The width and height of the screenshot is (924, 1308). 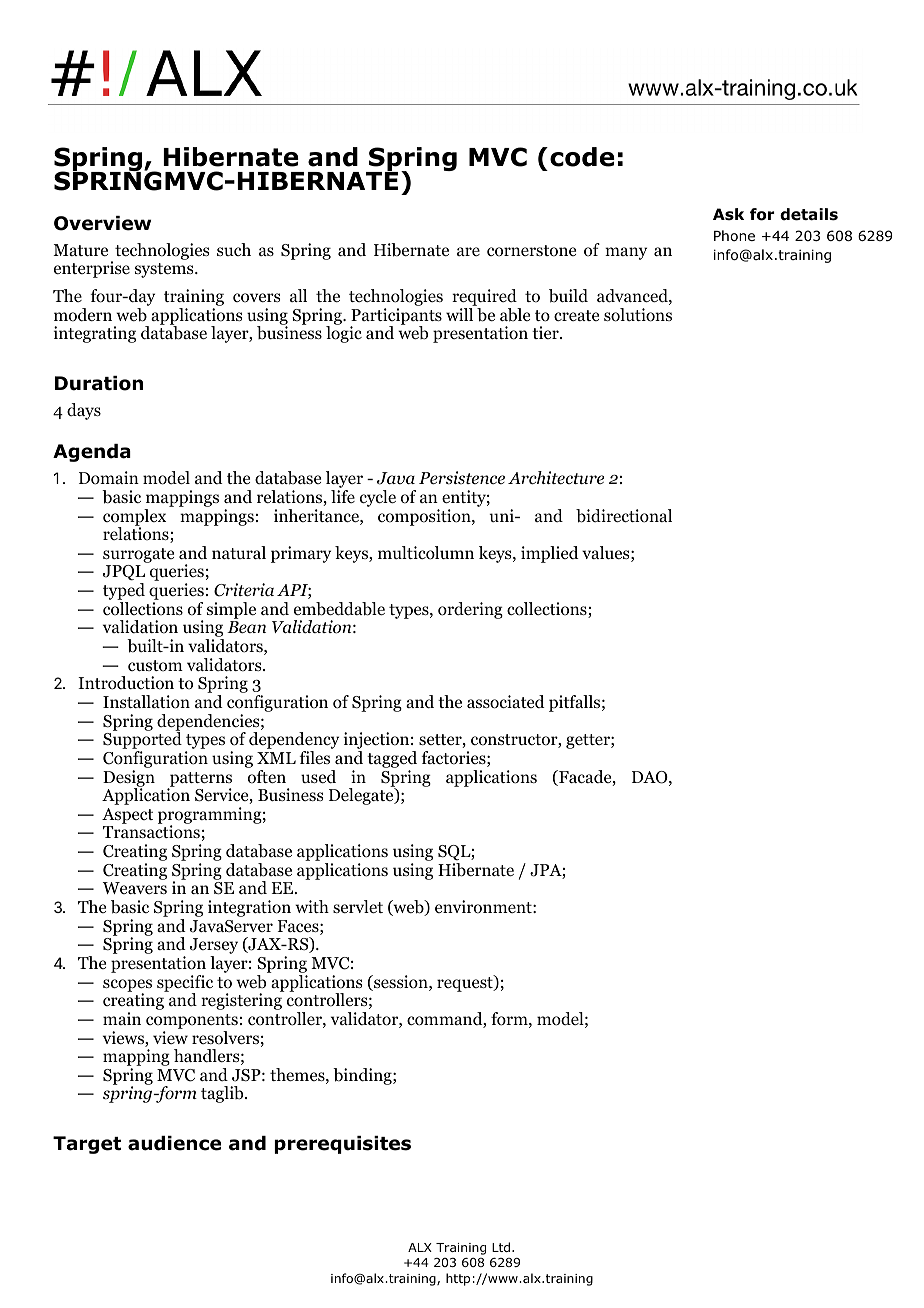 What do you see at coordinates (234, 249) in the screenshot?
I see `such` at bounding box center [234, 249].
